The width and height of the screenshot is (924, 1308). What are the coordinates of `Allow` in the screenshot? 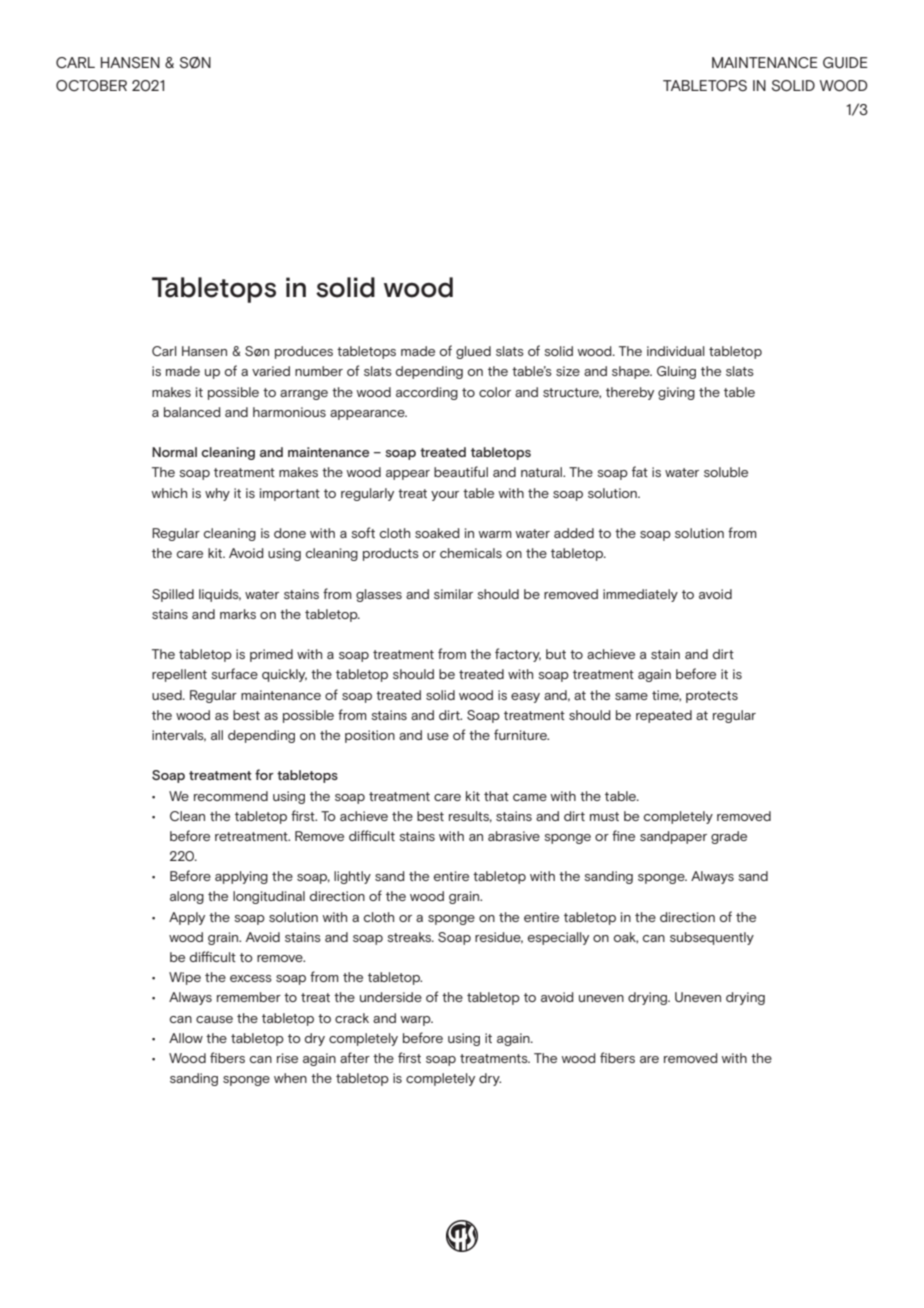 It's located at (186, 1038).
